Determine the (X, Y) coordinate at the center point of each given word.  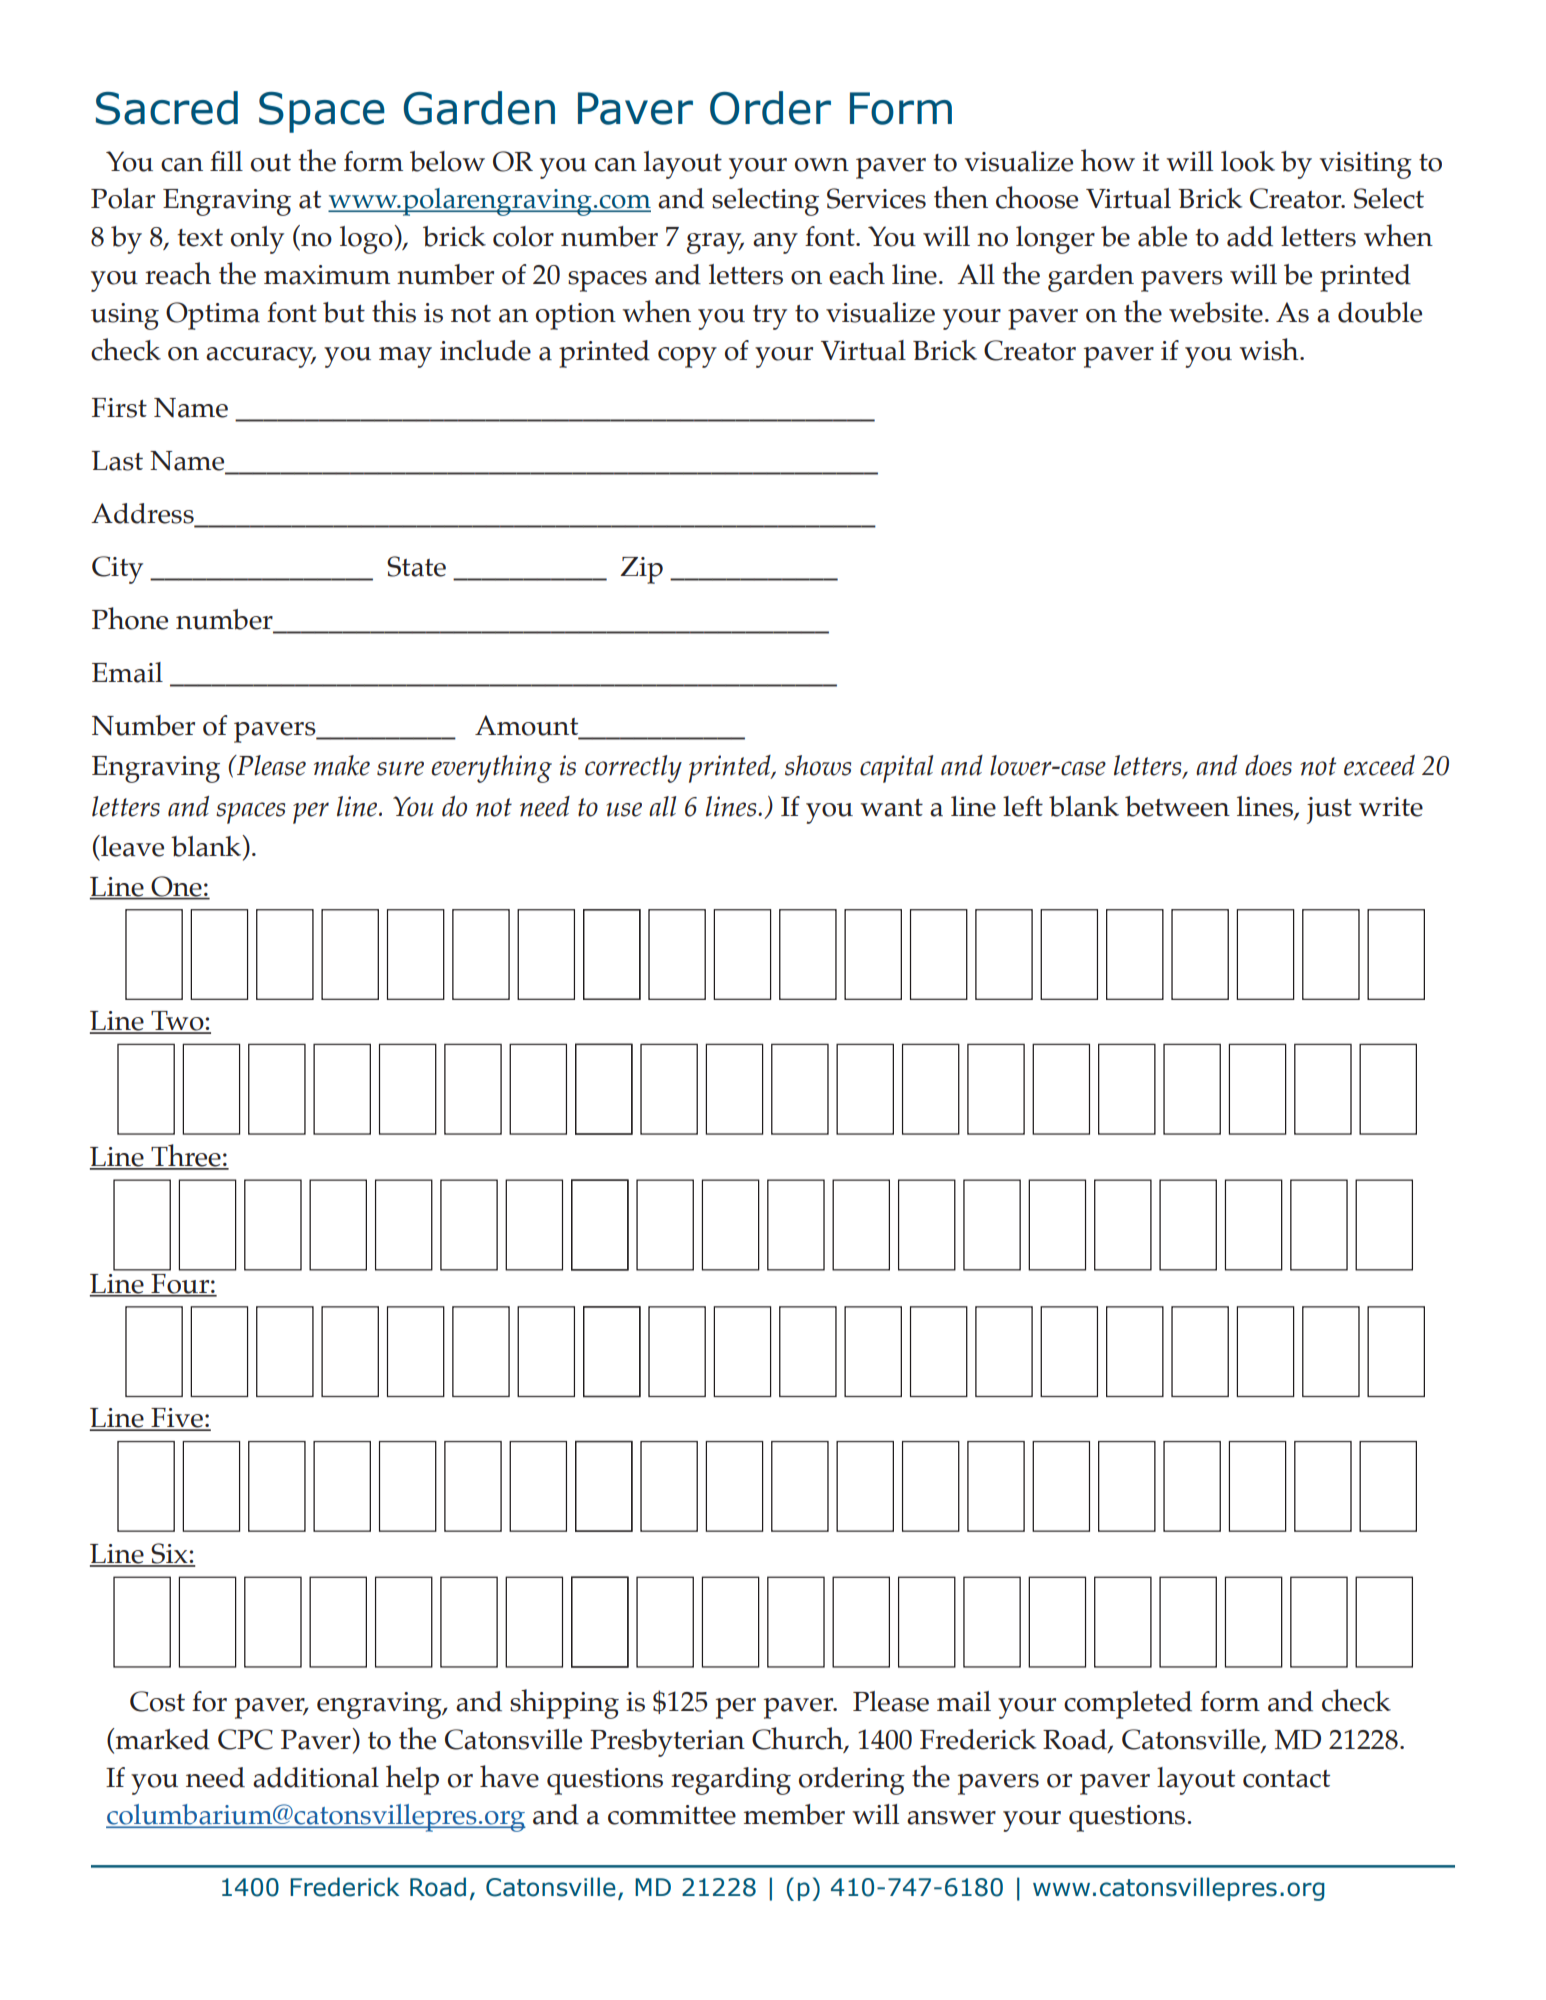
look (1248, 161)
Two (177, 1022)
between (1177, 806)
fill (226, 161)
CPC (245, 1739)
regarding (731, 1781)
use (624, 809)
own (822, 165)
